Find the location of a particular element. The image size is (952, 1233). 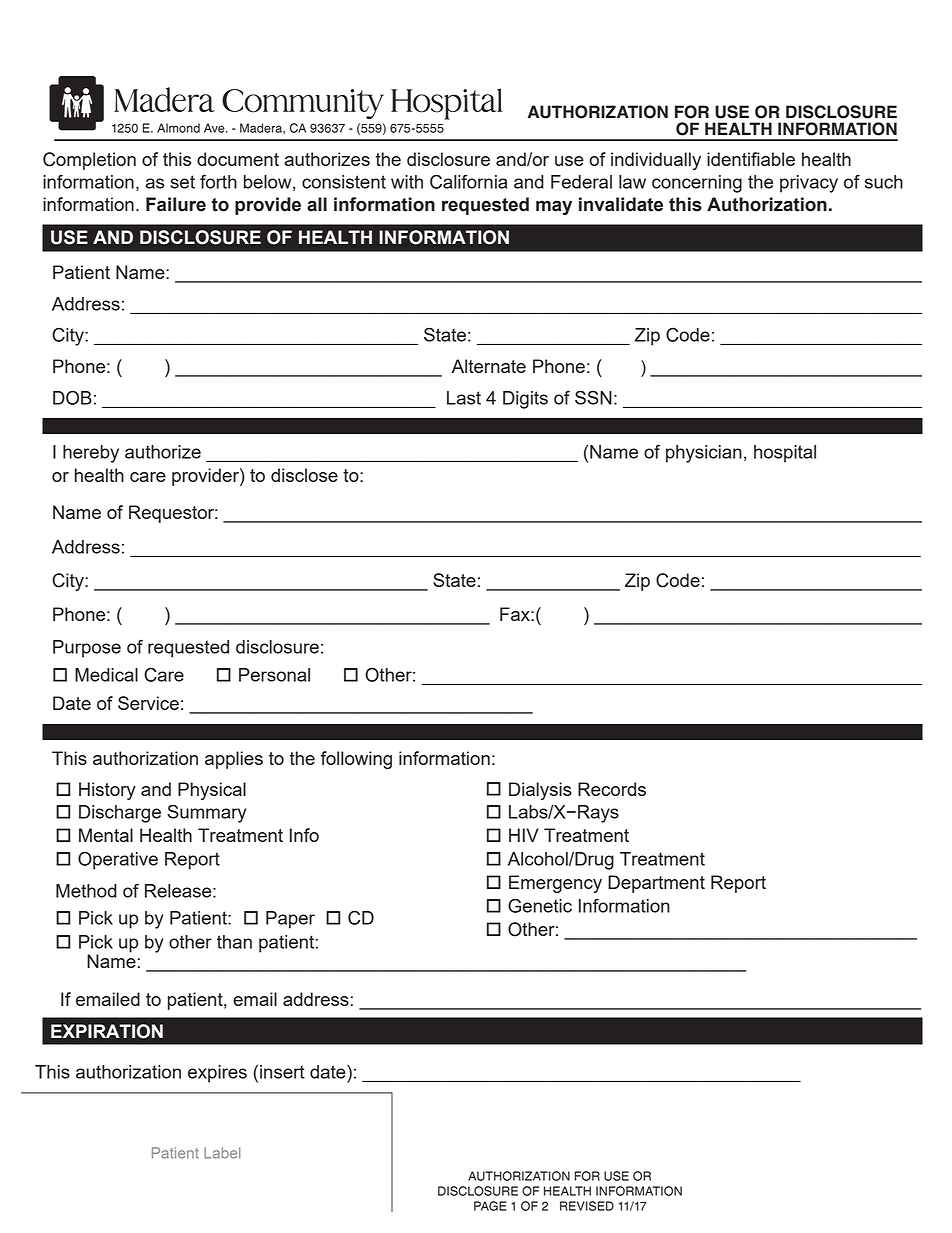

Genetic is located at coordinates (540, 905).
